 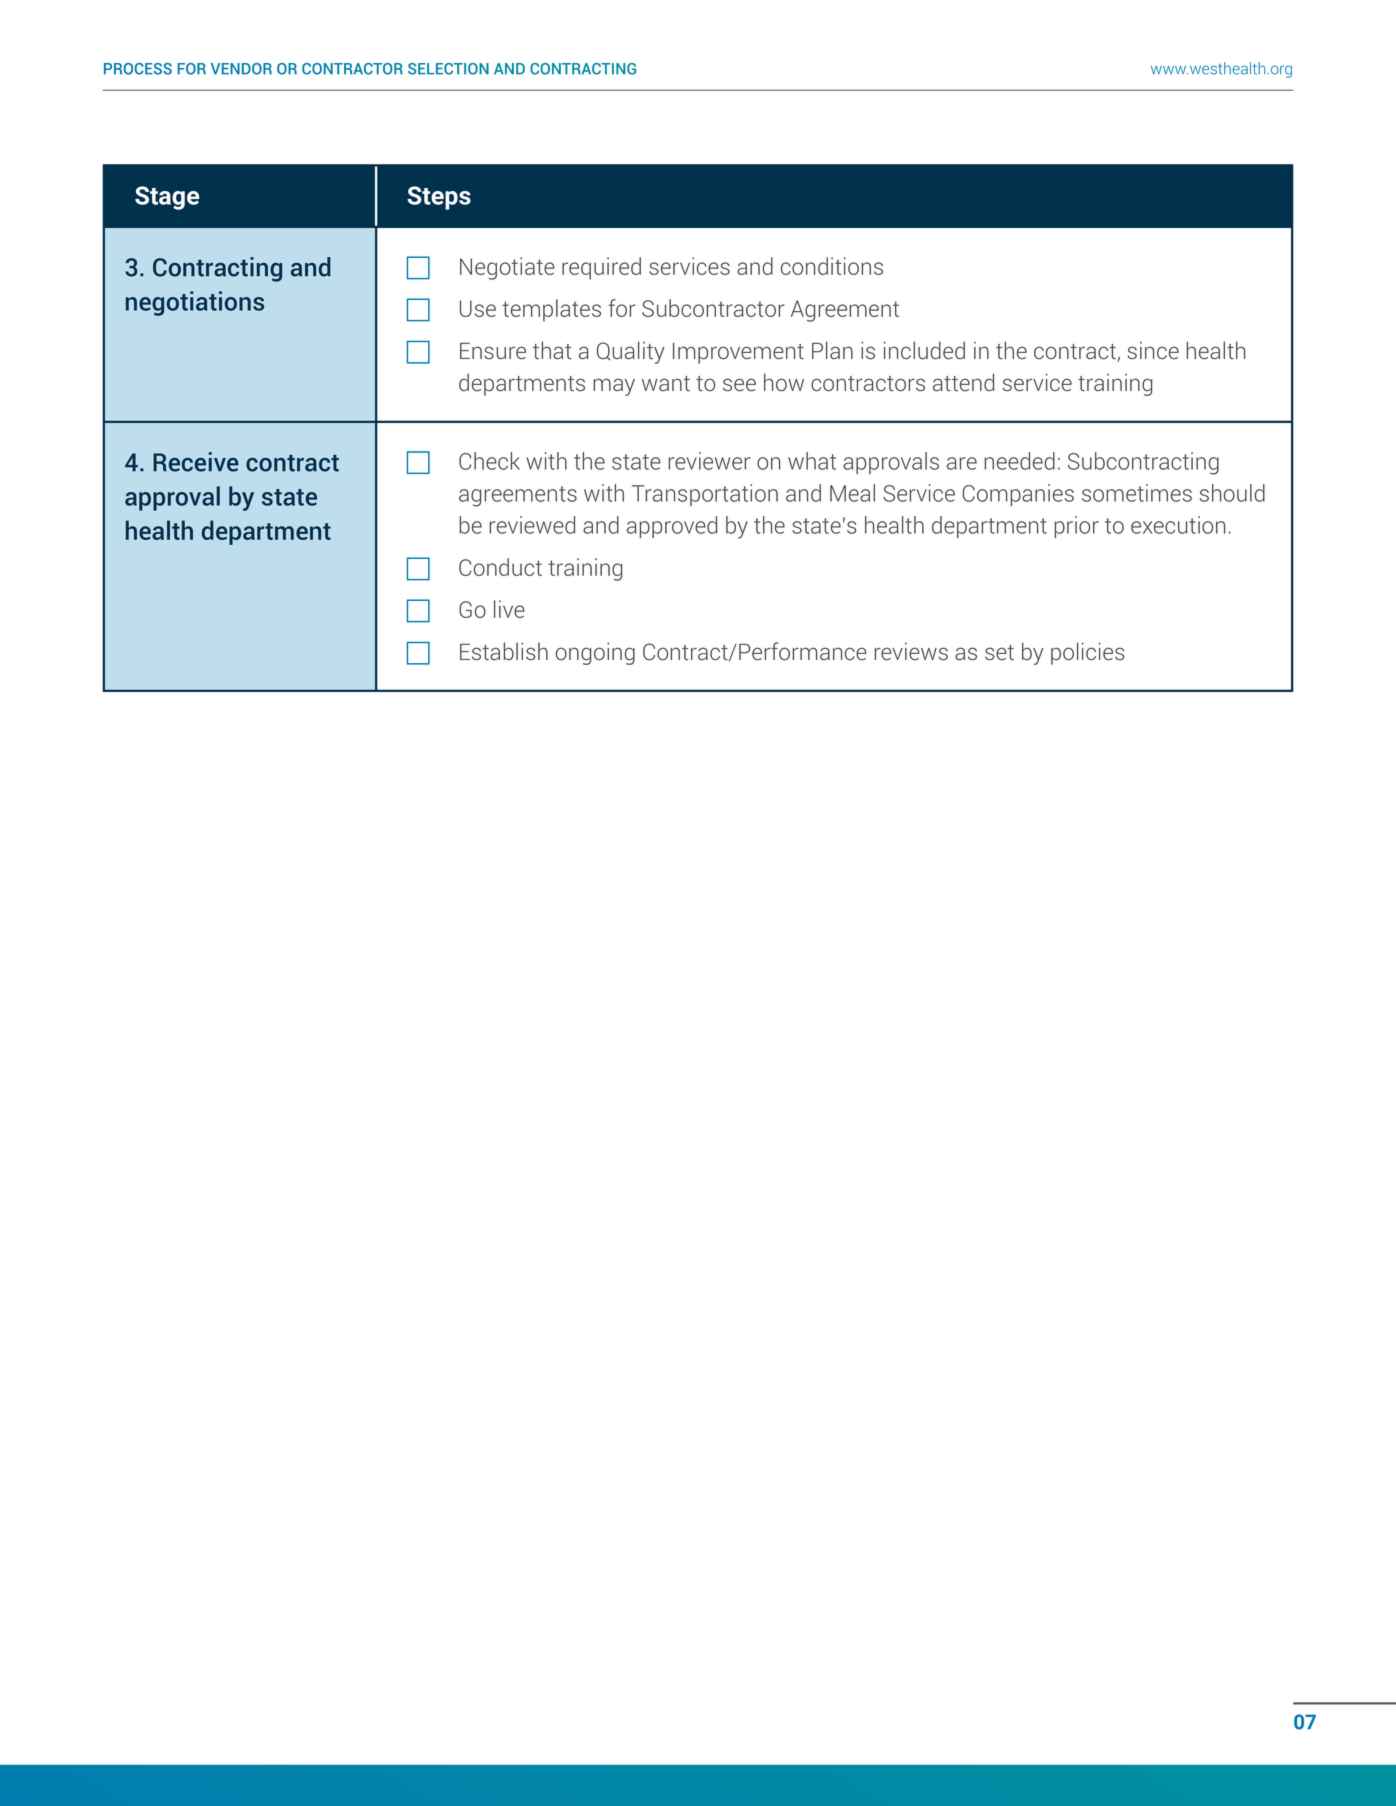 What do you see at coordinates (738, 353) in the document?
I see `Improvement` at bounding box center [738, 353].
